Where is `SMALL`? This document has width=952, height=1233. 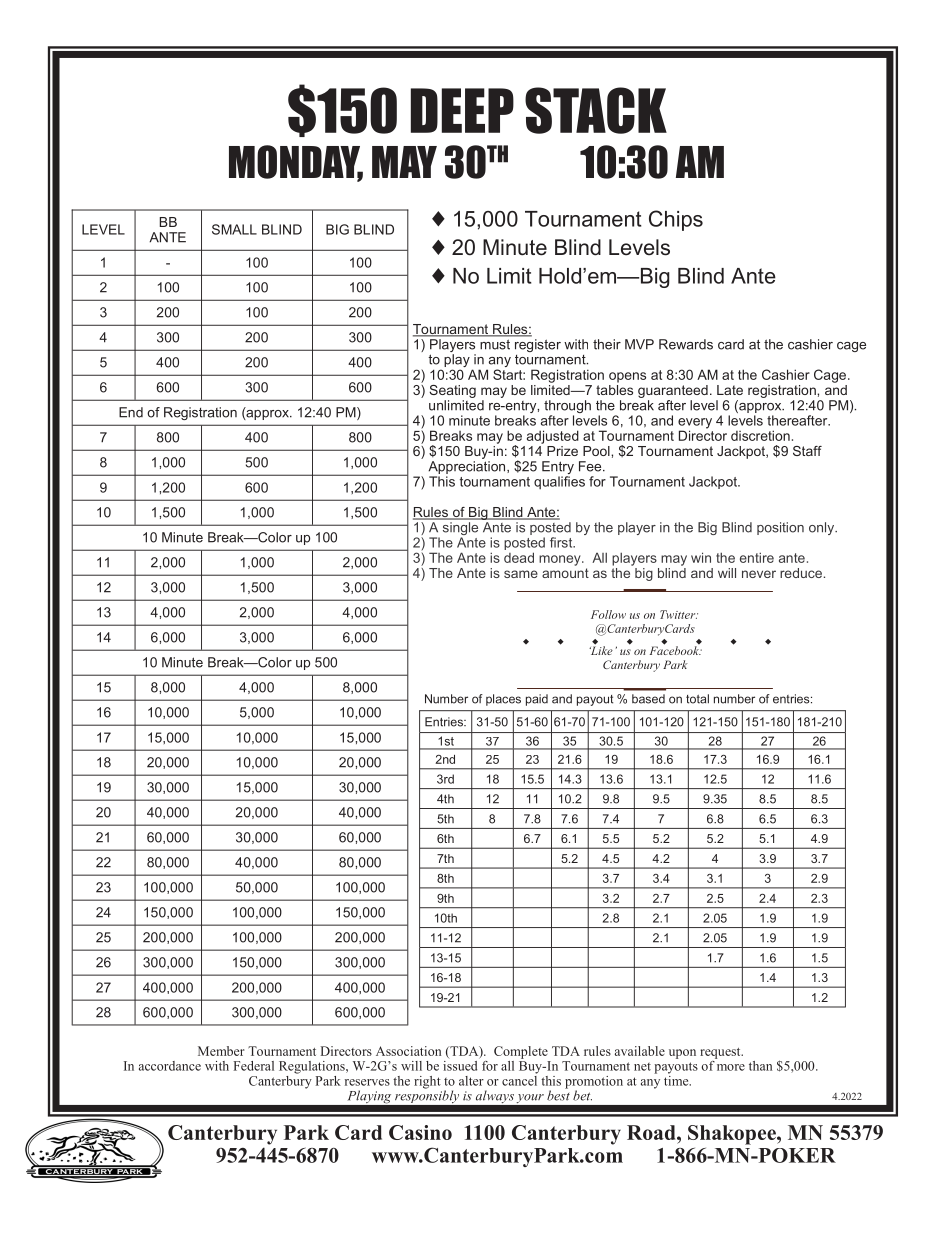
SMALL is located at coordinates (234, 229).
